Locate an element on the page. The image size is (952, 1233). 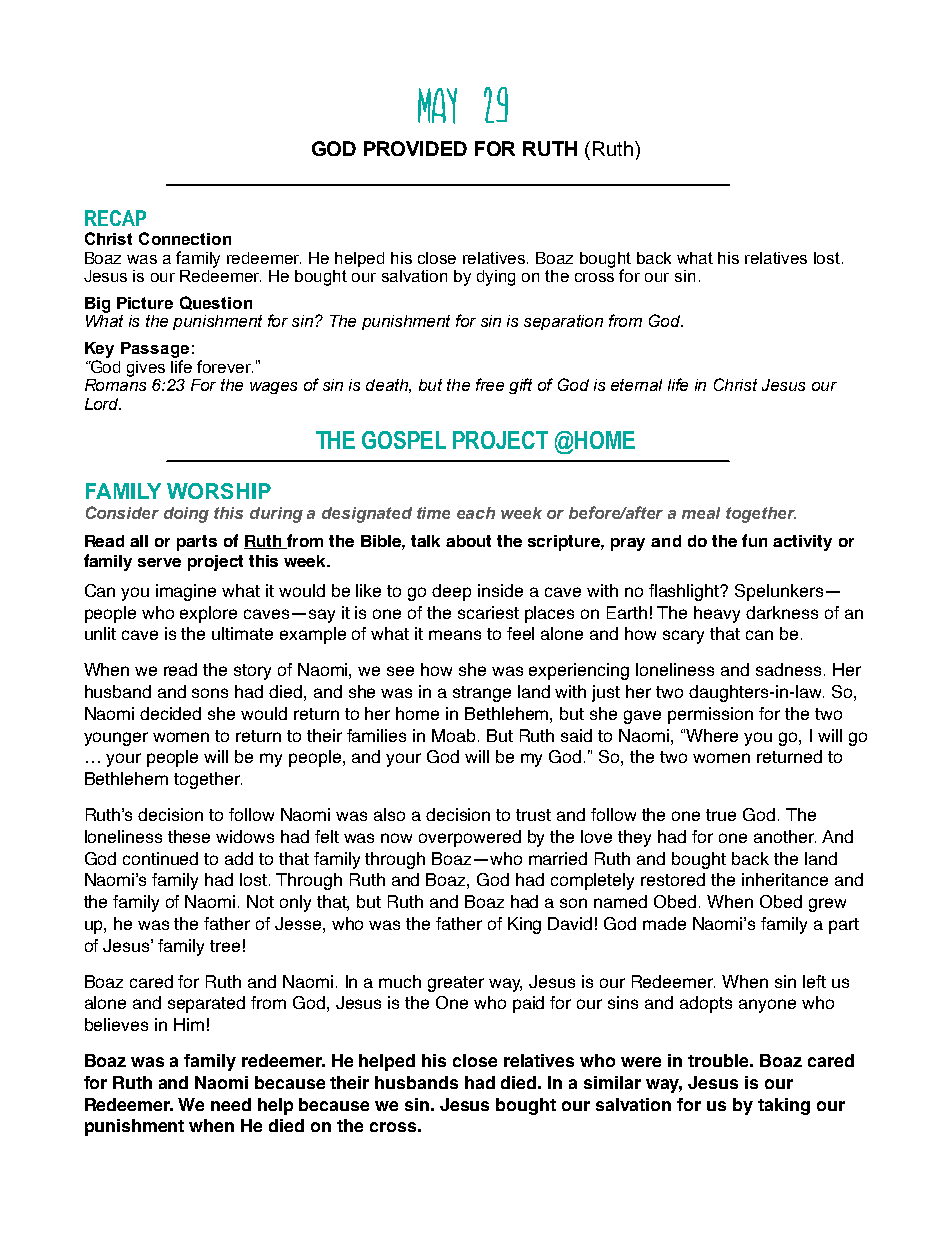
need is located at coordinates (231, 1104).
